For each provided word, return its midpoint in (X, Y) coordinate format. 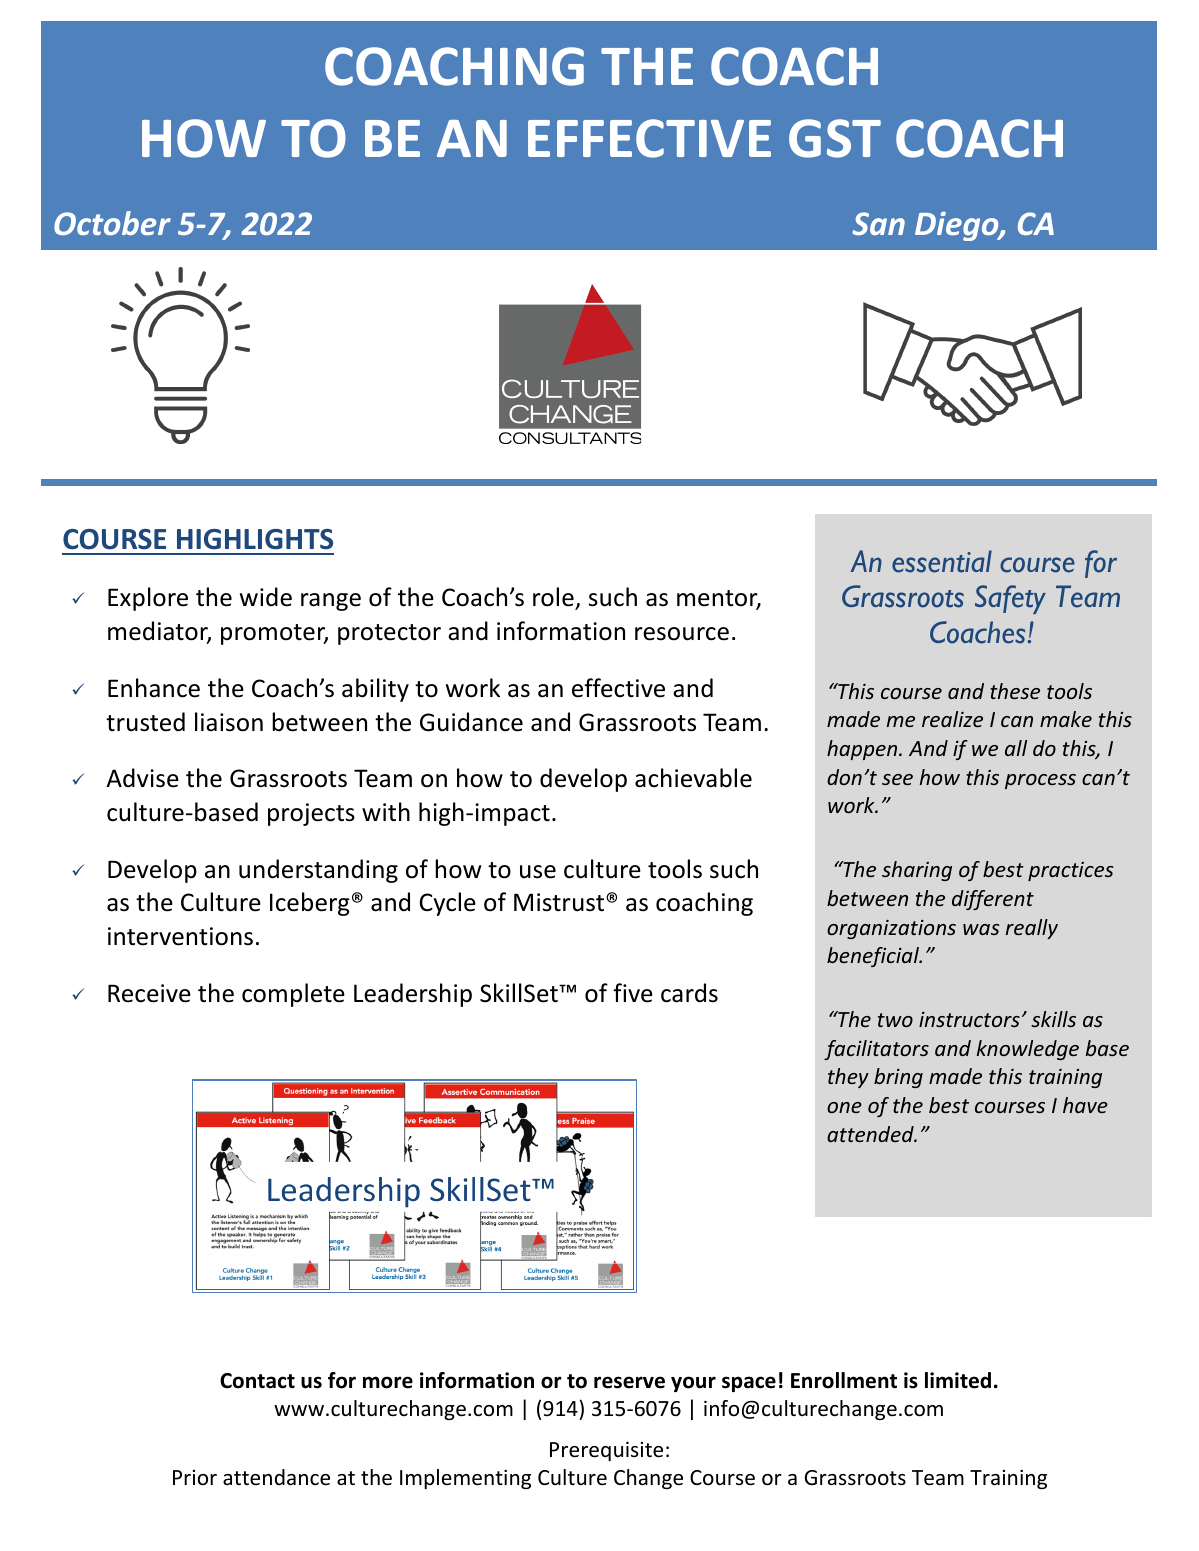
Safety (1010, 599)
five (633, 993)
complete (293, 995)
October (112, 223)
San (878, 223)
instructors (969, 1019)
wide (266, 597)
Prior (195, 1478)
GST (835, 138)
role (554, 598)
